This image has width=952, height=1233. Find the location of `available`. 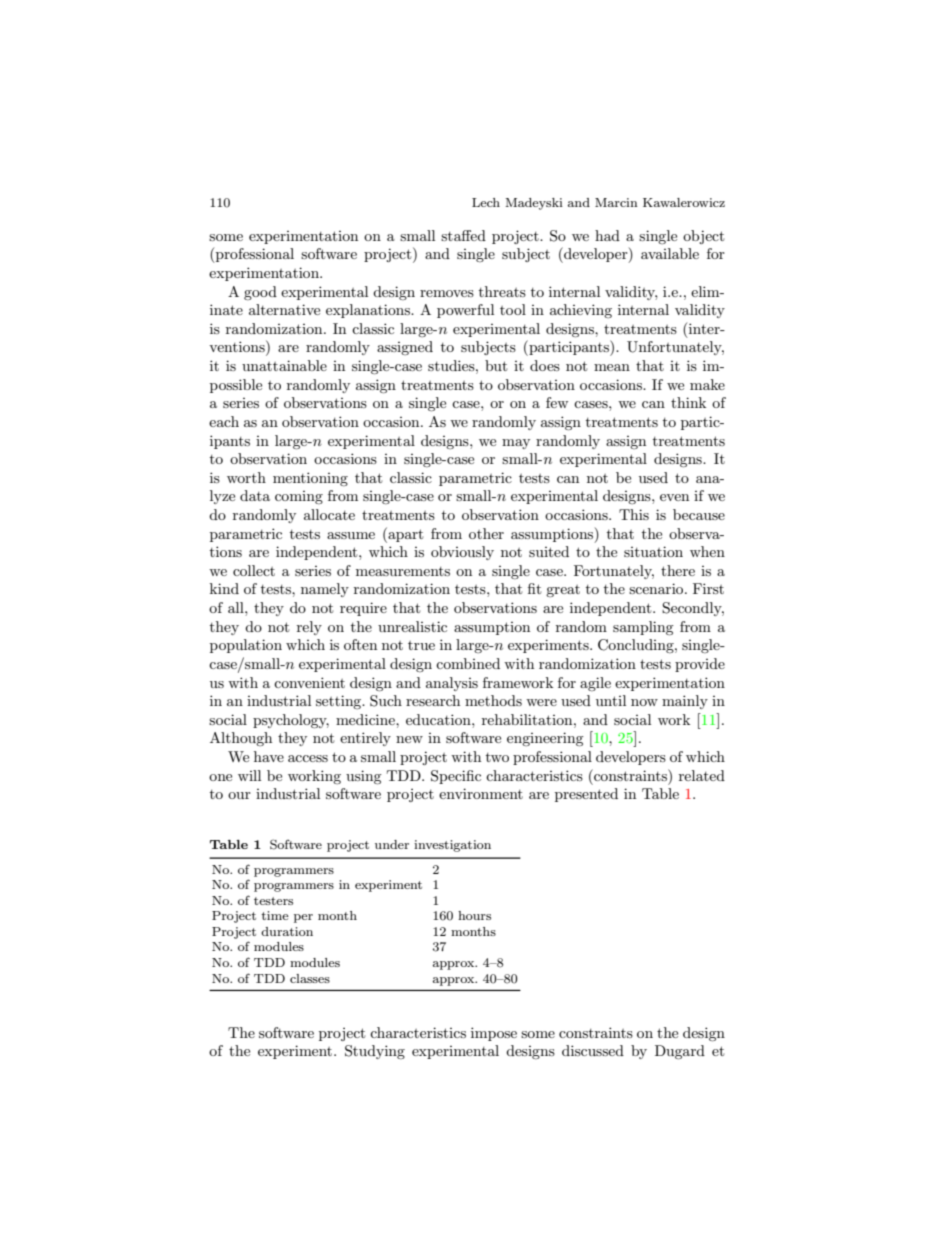

available is located at coordinates (670, 253).
